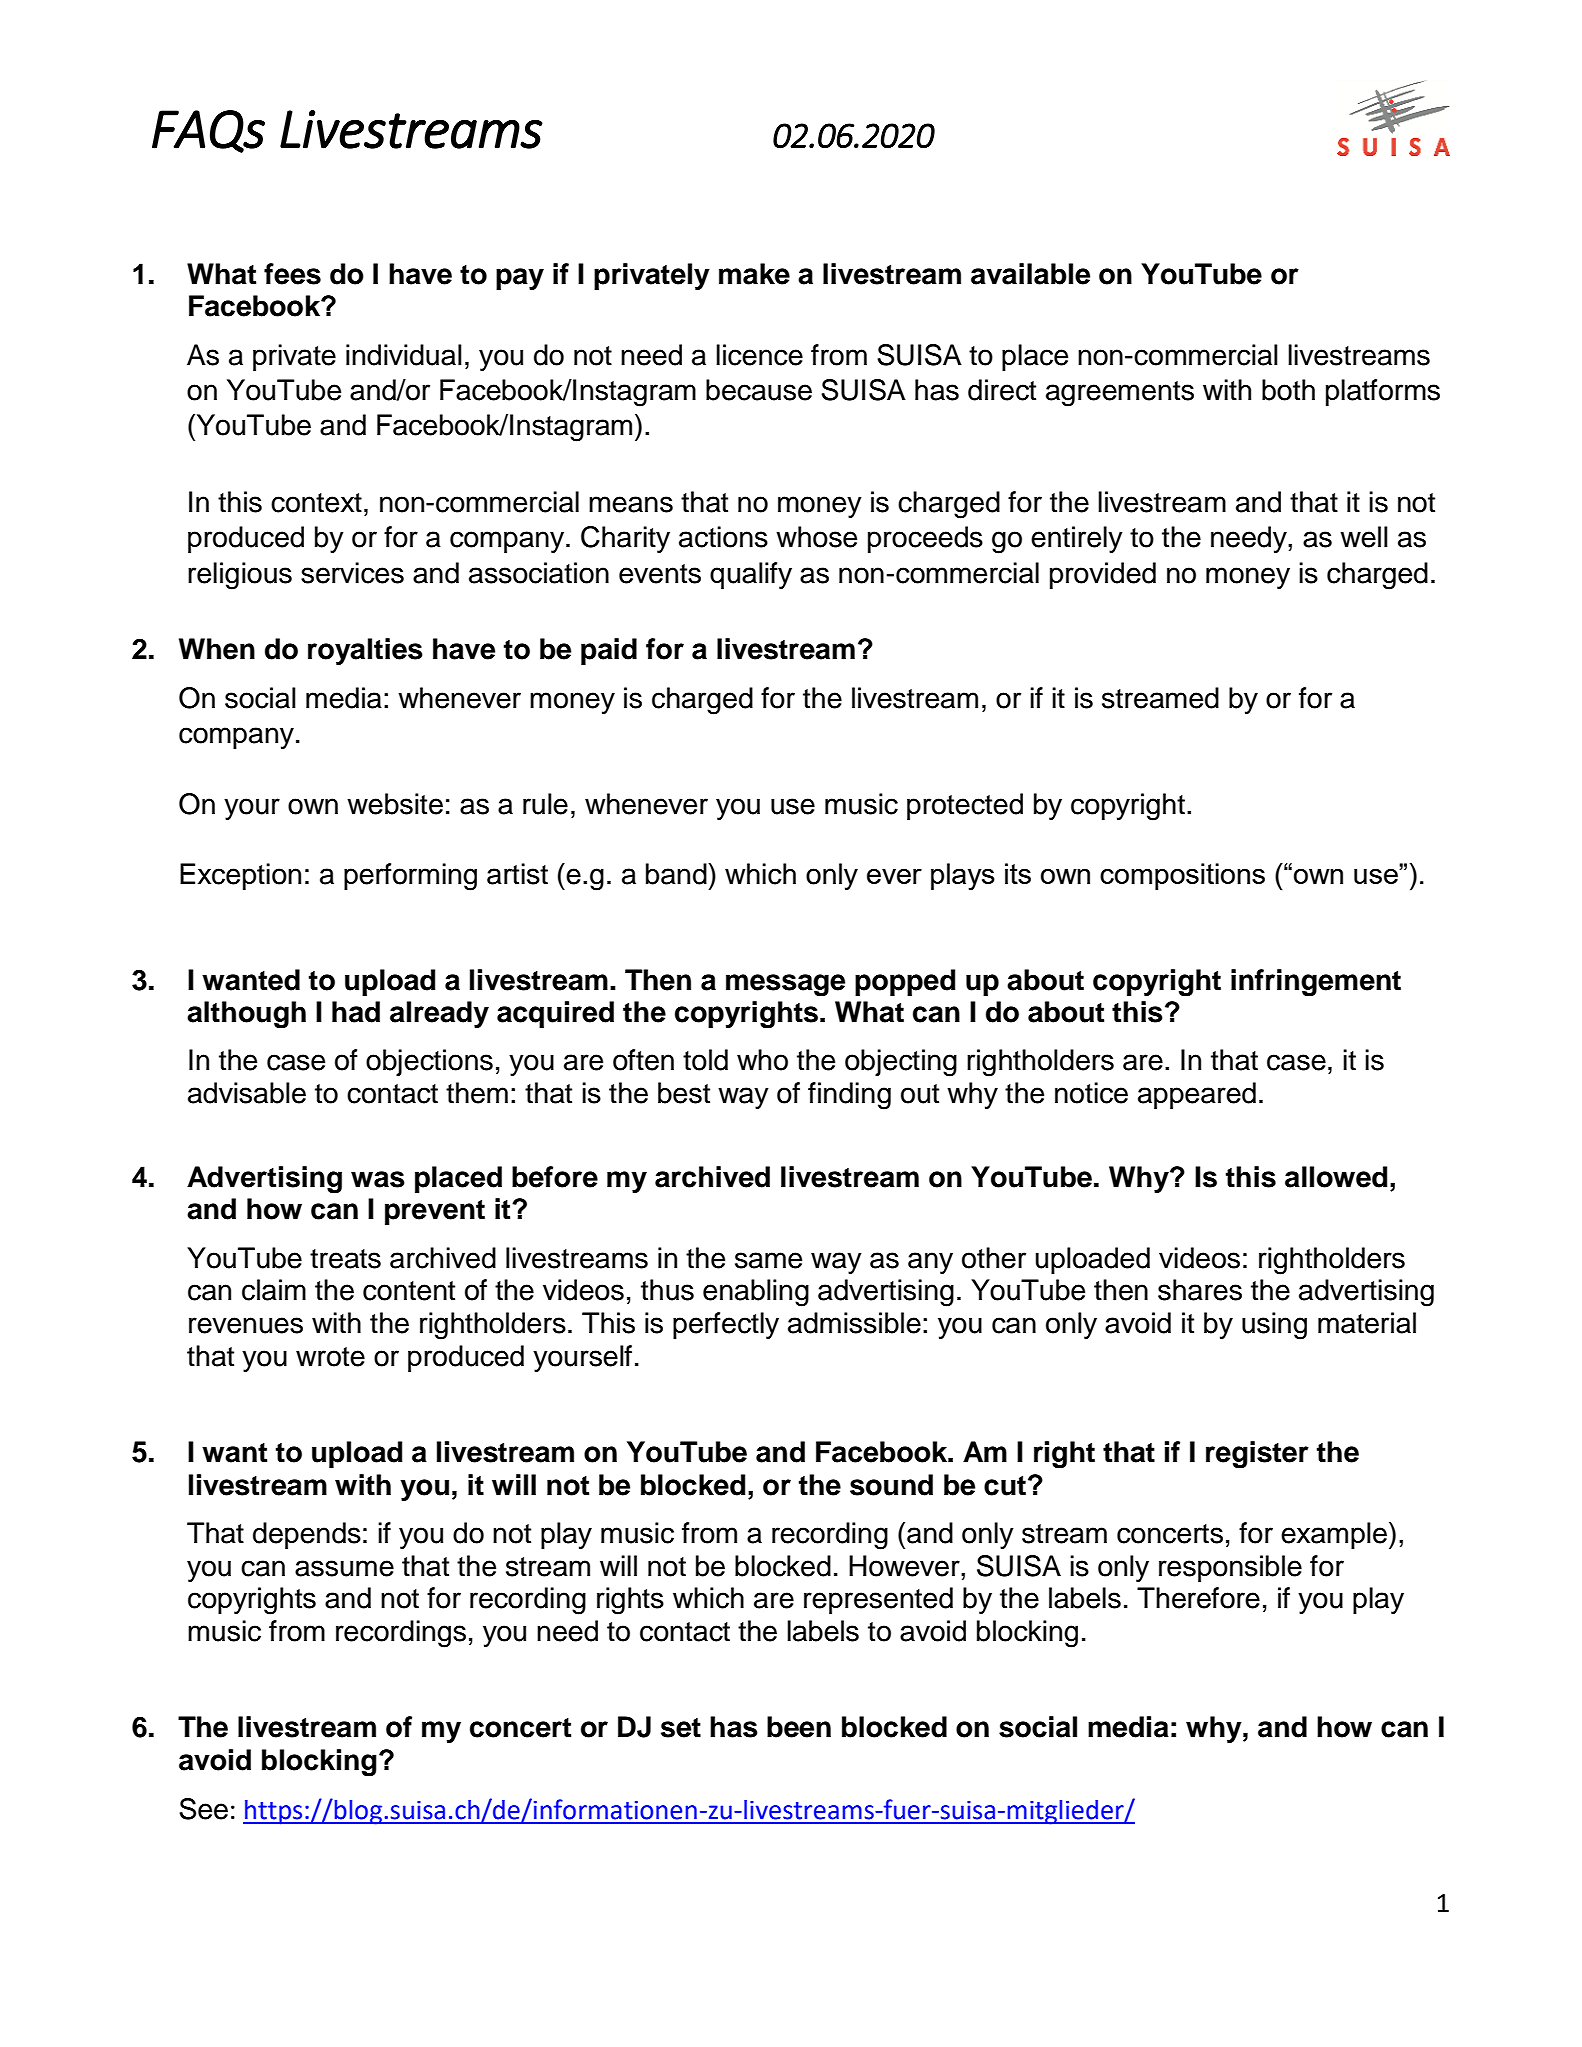 This screenshot has width=1582, height=2047. What do you see at coordinates (203, 1809) in the screenshot?
I see `See` at bounding box center [203, 1809].
